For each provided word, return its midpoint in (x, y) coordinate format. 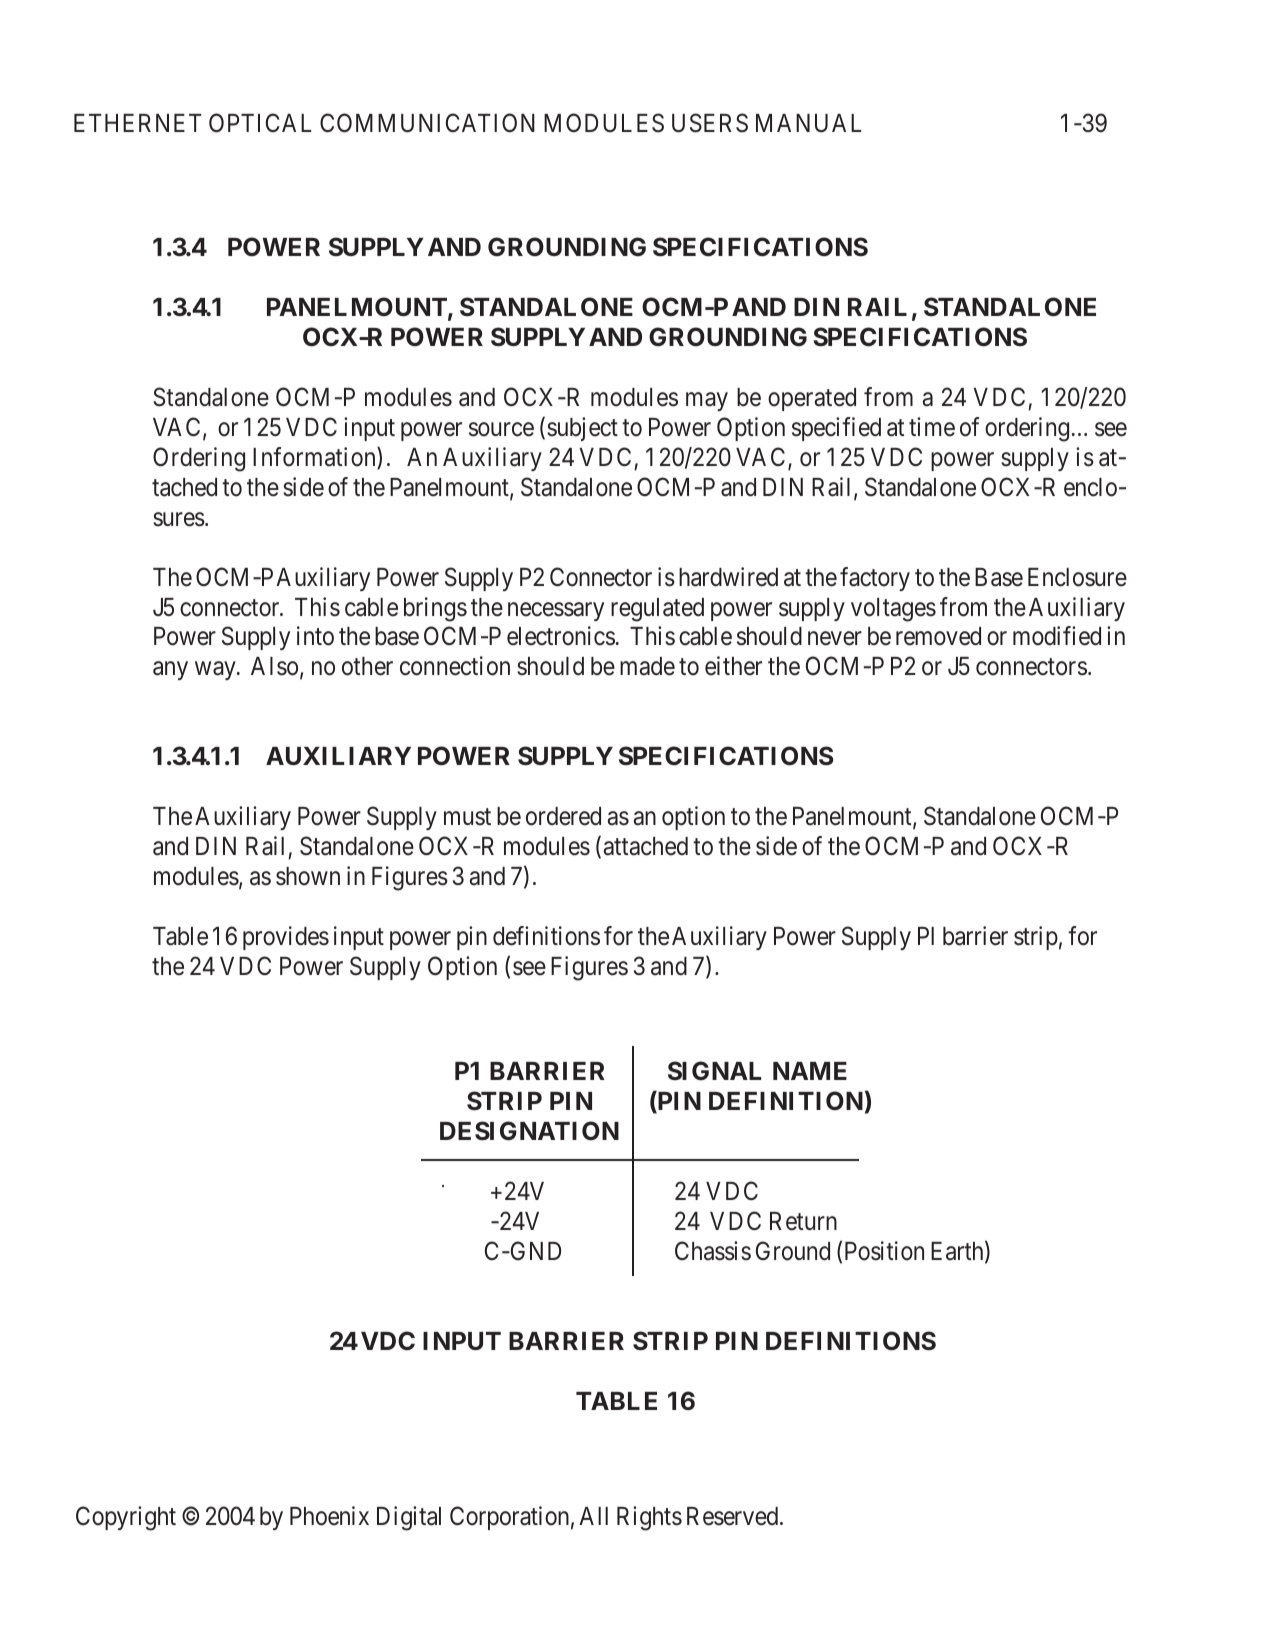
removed (938, 636)
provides (286, 938)
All (593, 1516)
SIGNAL (714, 1070)
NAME (810, 1071)
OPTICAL (260, 123)
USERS (710, 123)
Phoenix (329, 1516)
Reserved (734, 1516)
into (315, 636)
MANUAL (808, 123)
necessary (556, 611)
